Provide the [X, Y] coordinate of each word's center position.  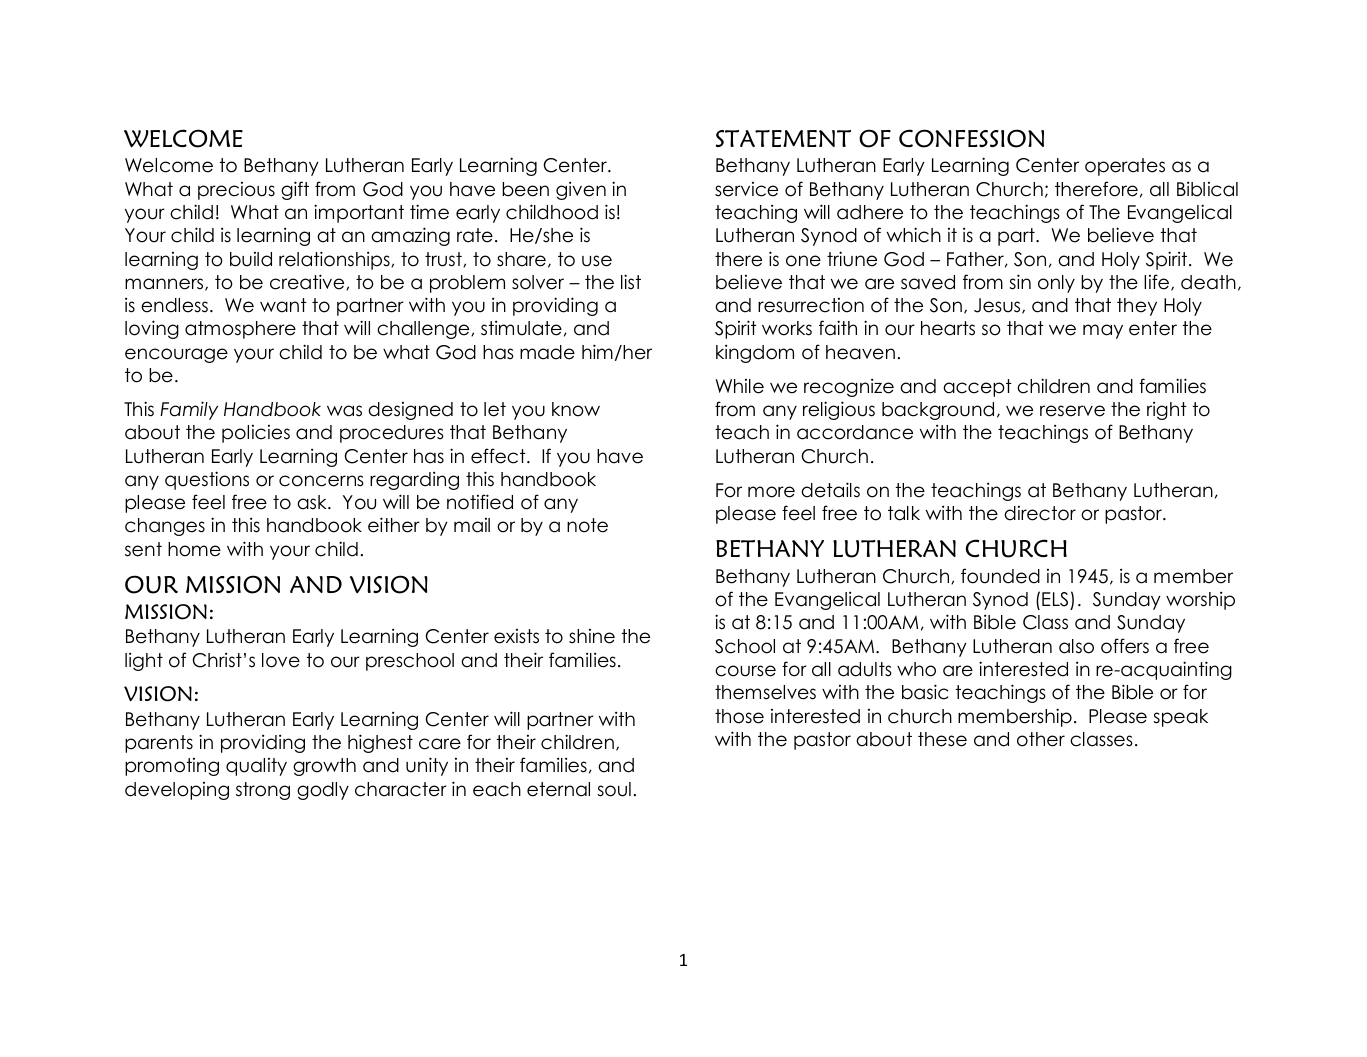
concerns [321, 481]
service [746, 189]
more [771, 492]
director [1040, 513]
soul [614, 789]
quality [256, 767]
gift [295, 190]
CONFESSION [971, 138]
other [1041, 739]
